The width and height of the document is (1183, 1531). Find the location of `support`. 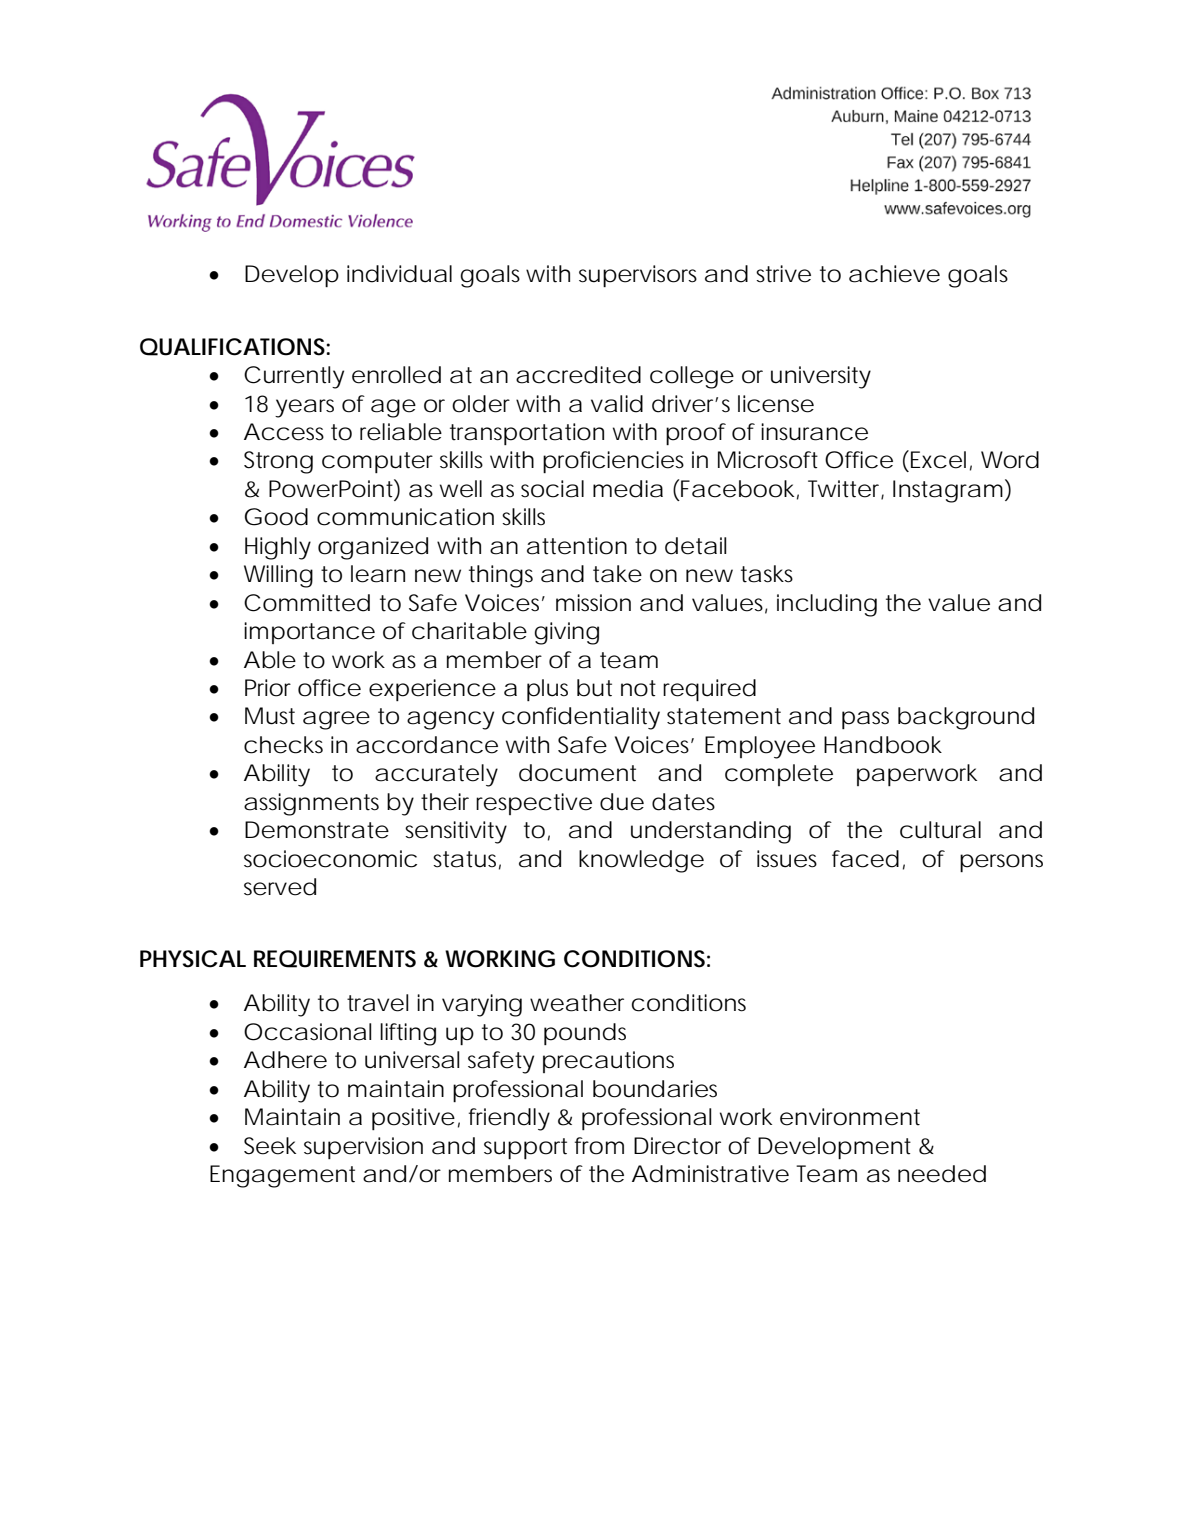

support is located at coordinates (525, 1148).
